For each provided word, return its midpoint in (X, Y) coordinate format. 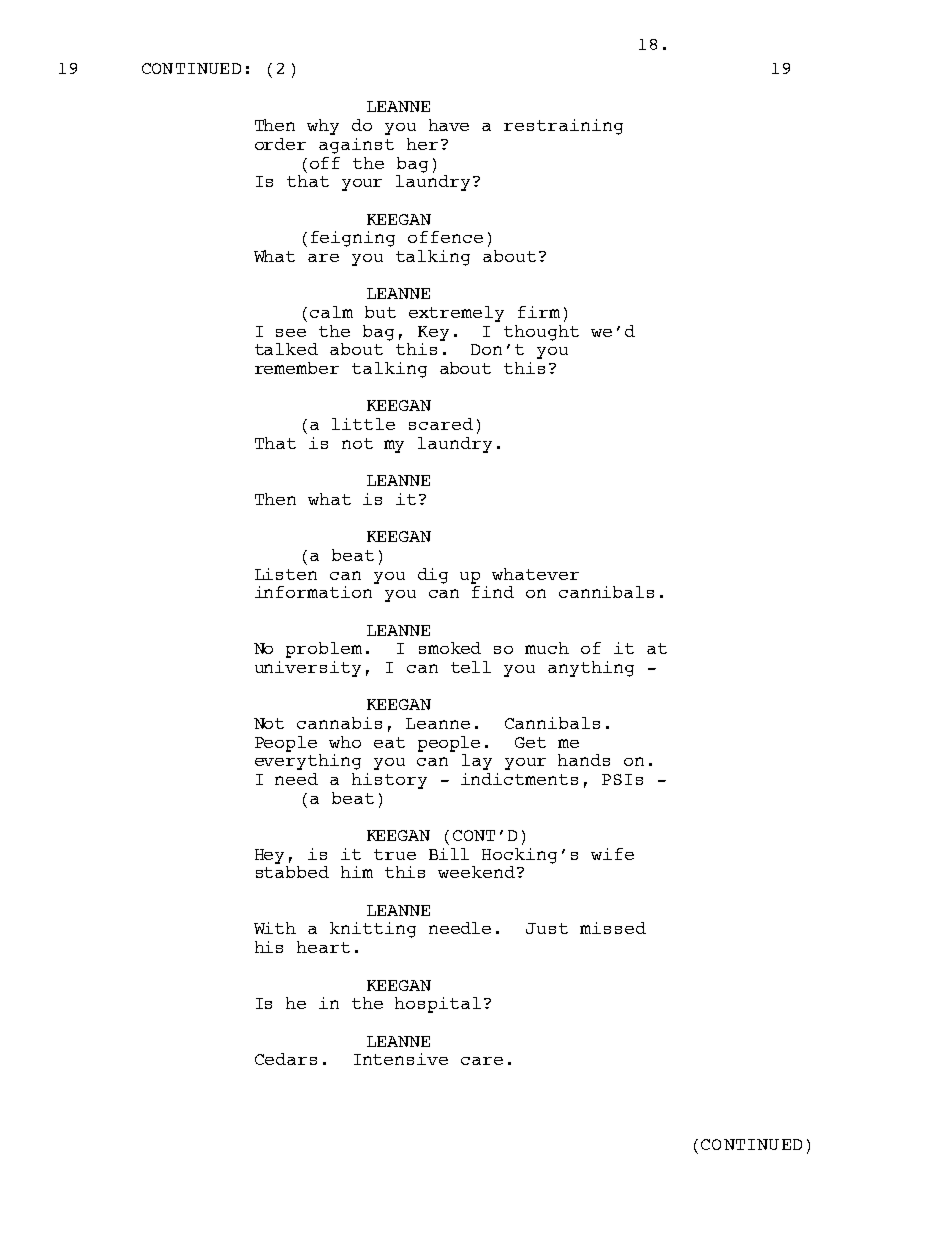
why (323, 127)
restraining (563, 127)
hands (584, 760)
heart (323, 947)
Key (433, 333)
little (363, 424)
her (422, 144)
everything (308, 760)
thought (541, 333)
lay (477, 762)
